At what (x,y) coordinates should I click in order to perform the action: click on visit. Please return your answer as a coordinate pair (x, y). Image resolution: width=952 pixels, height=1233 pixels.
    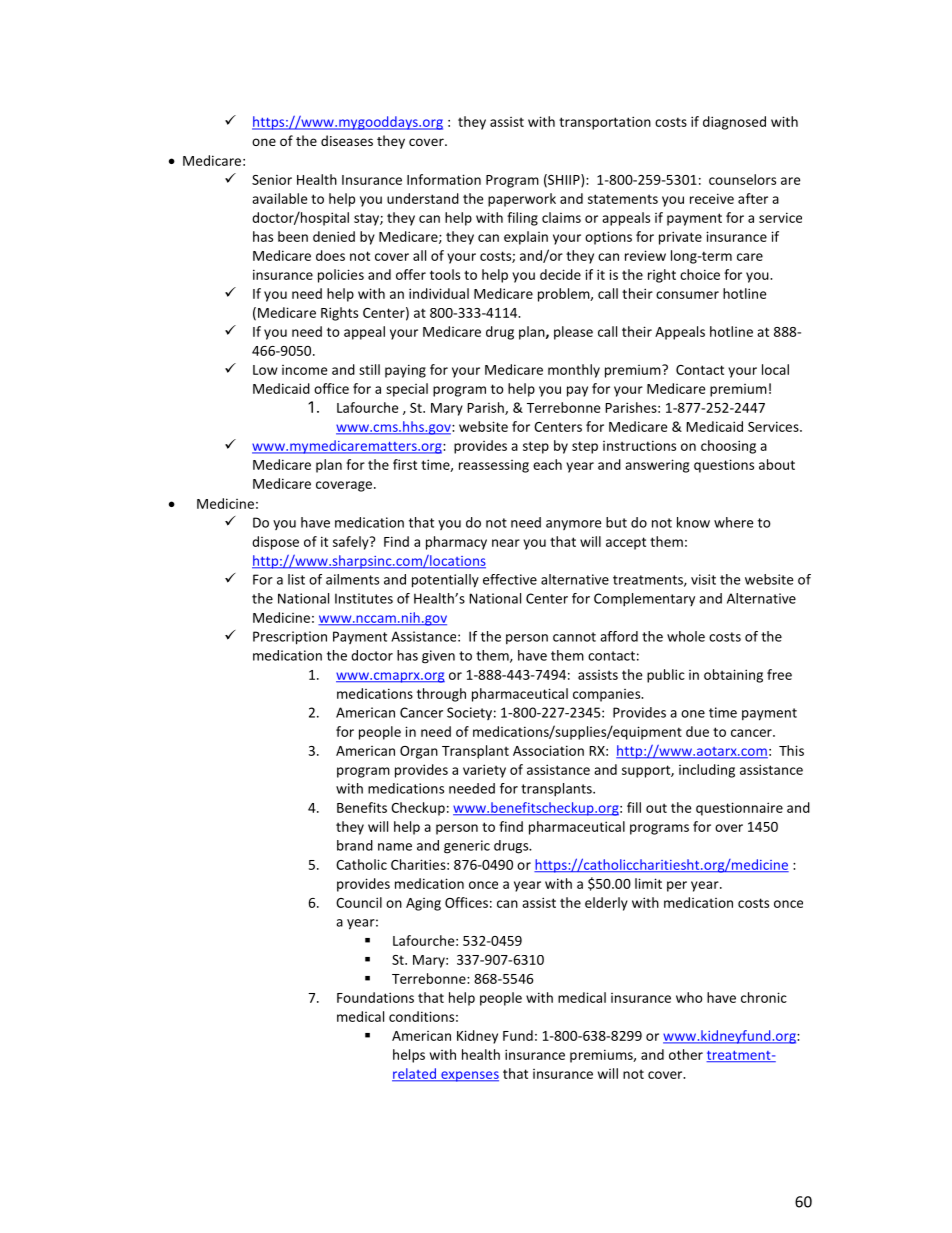
    Looking at the image, I should click on (703, 579).
